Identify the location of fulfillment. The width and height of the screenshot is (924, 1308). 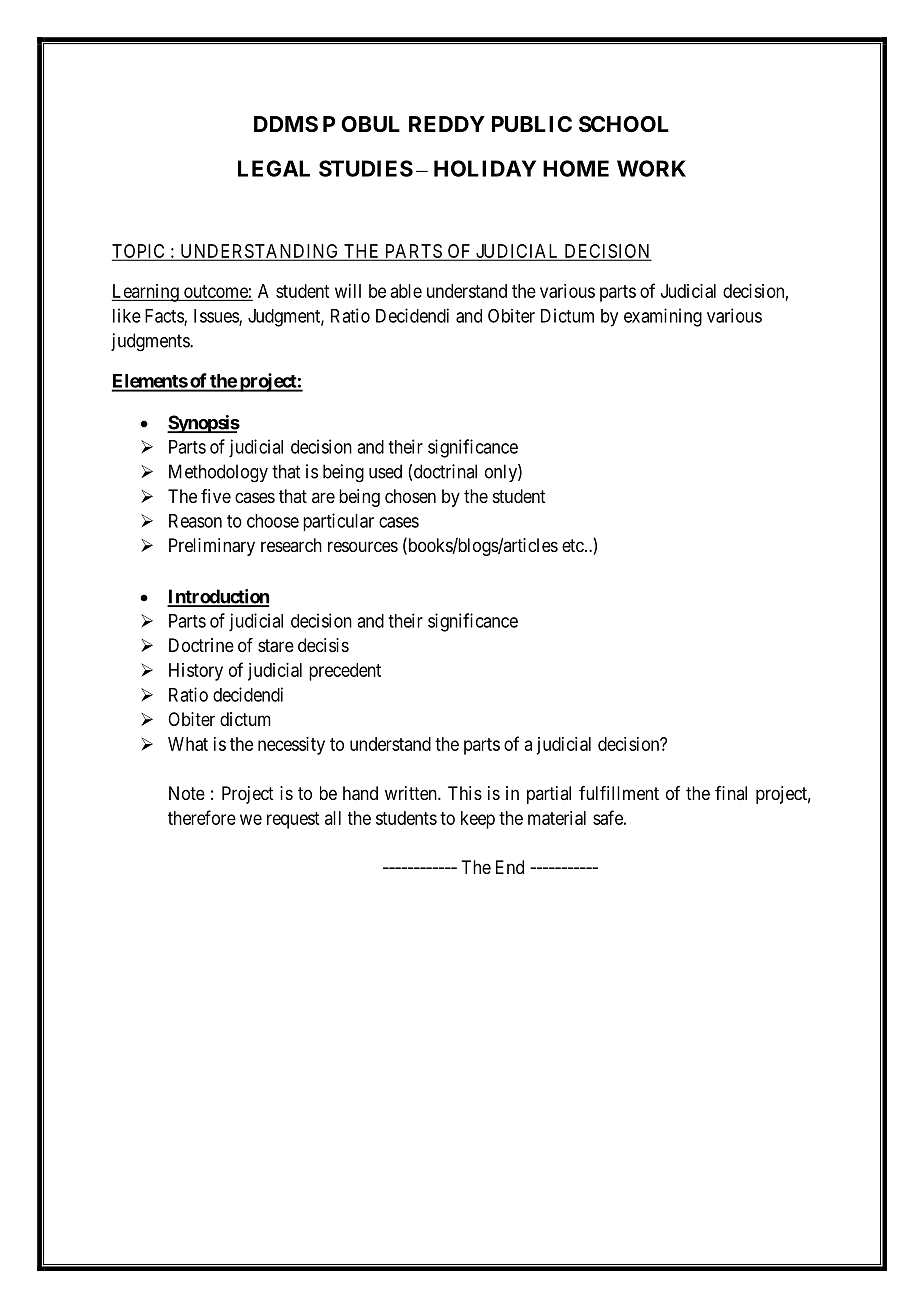
(619, 793).
